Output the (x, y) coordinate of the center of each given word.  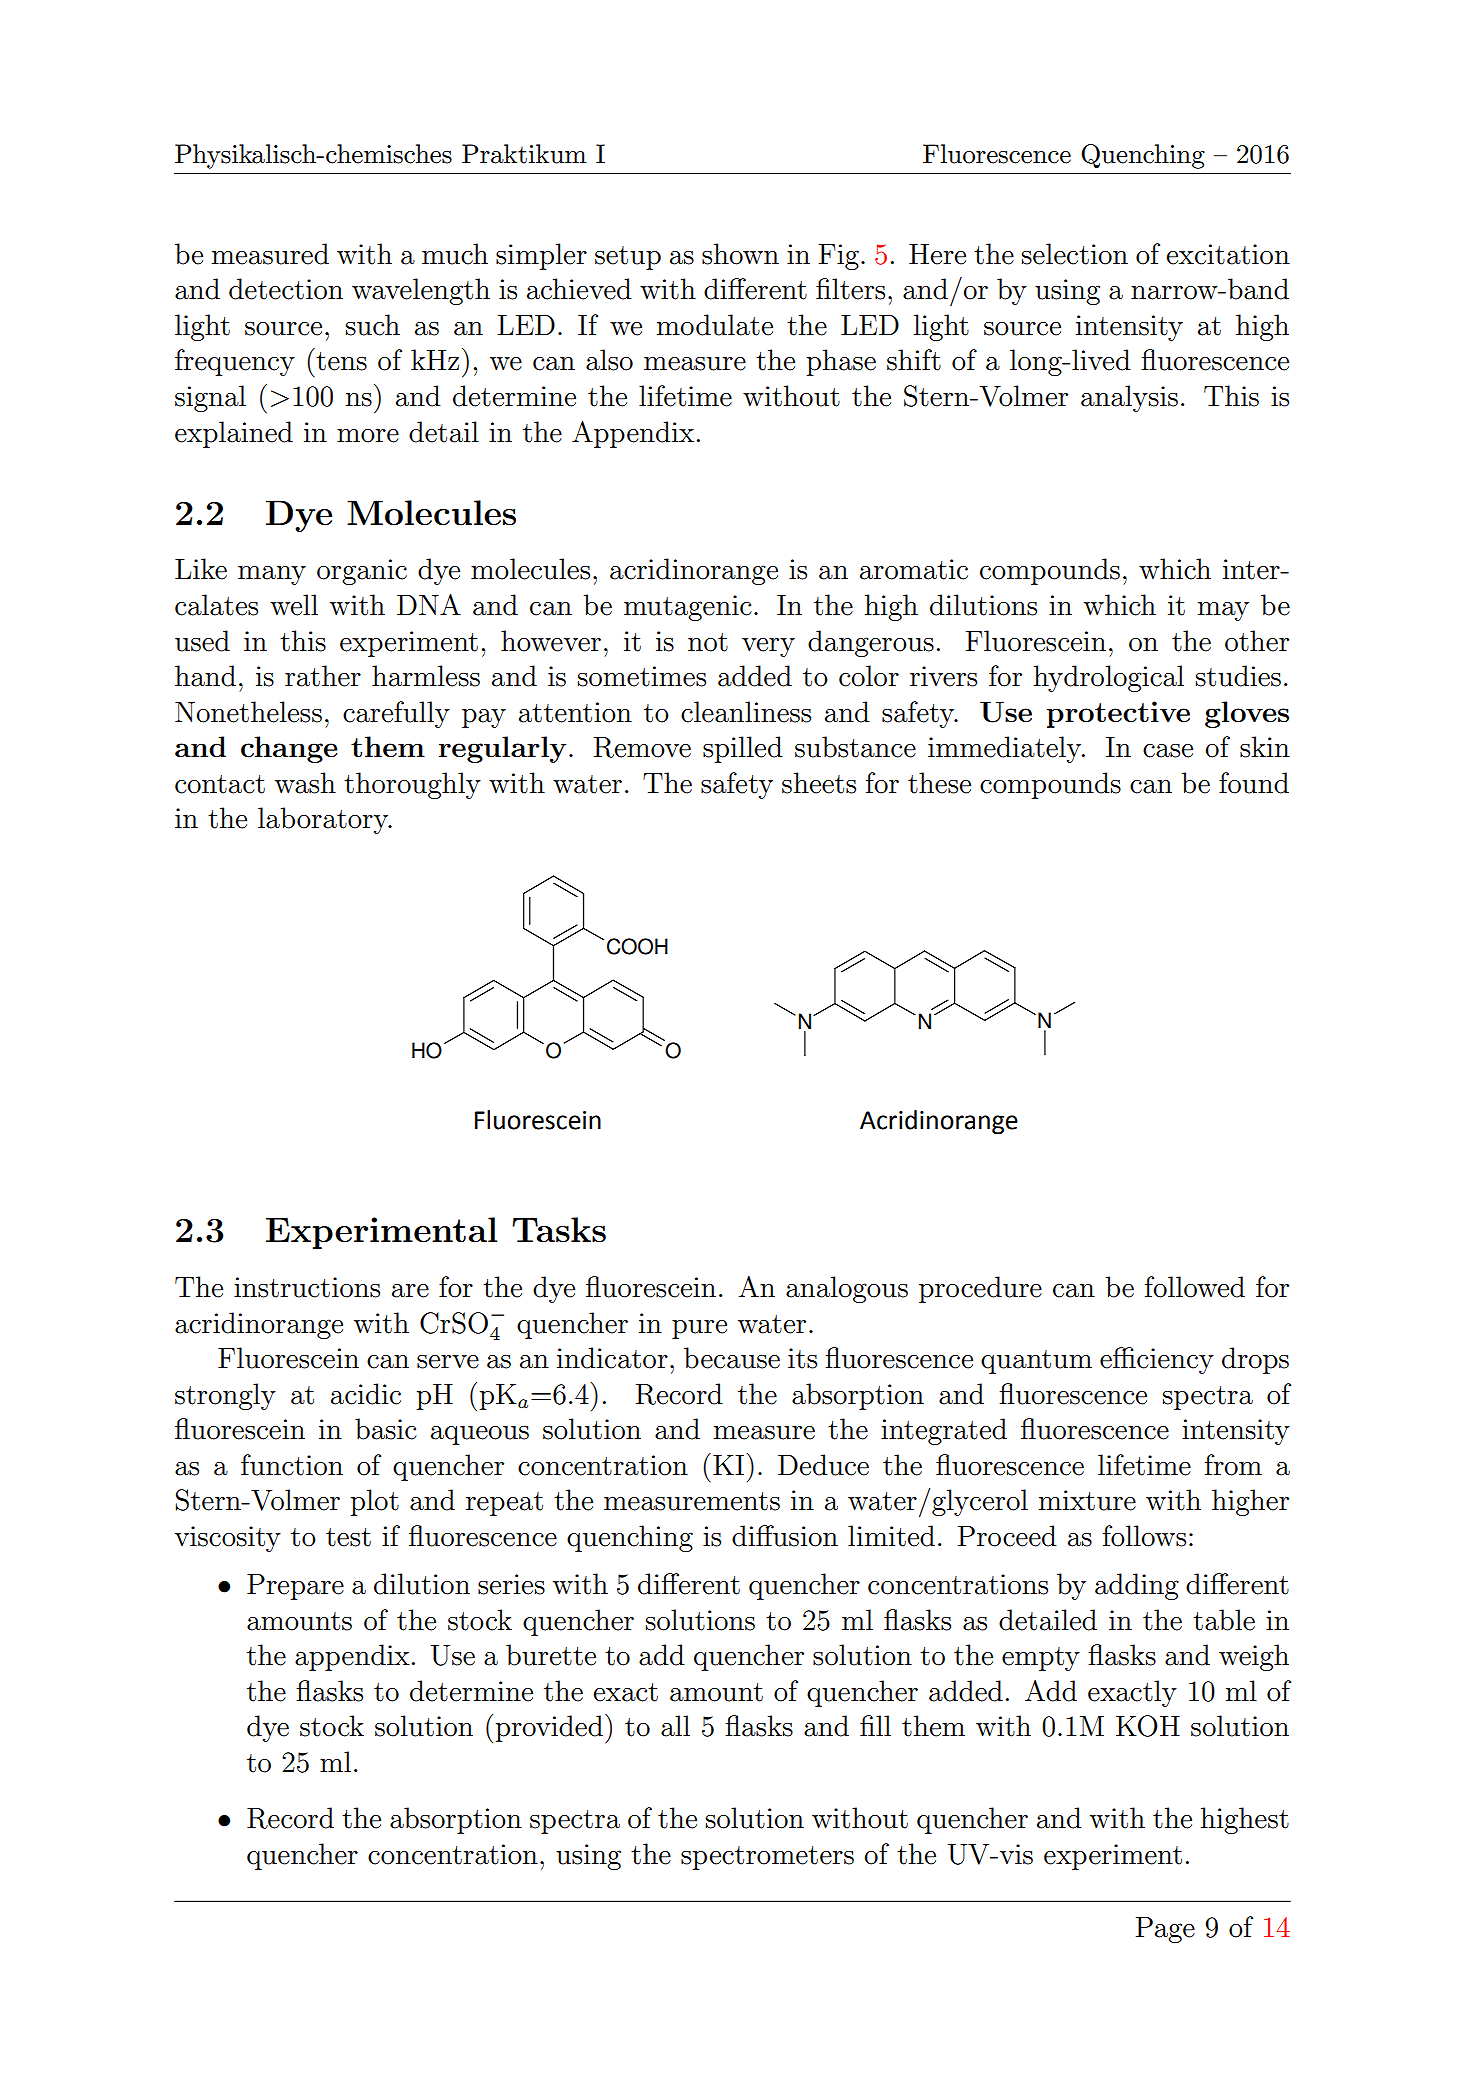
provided (549, 1728)
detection (286, 289)
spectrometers (767, 1858)
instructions (307, 1287)
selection (1075, 254)
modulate (715, 325)
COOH (637, 946)
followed (1195, 1287)
